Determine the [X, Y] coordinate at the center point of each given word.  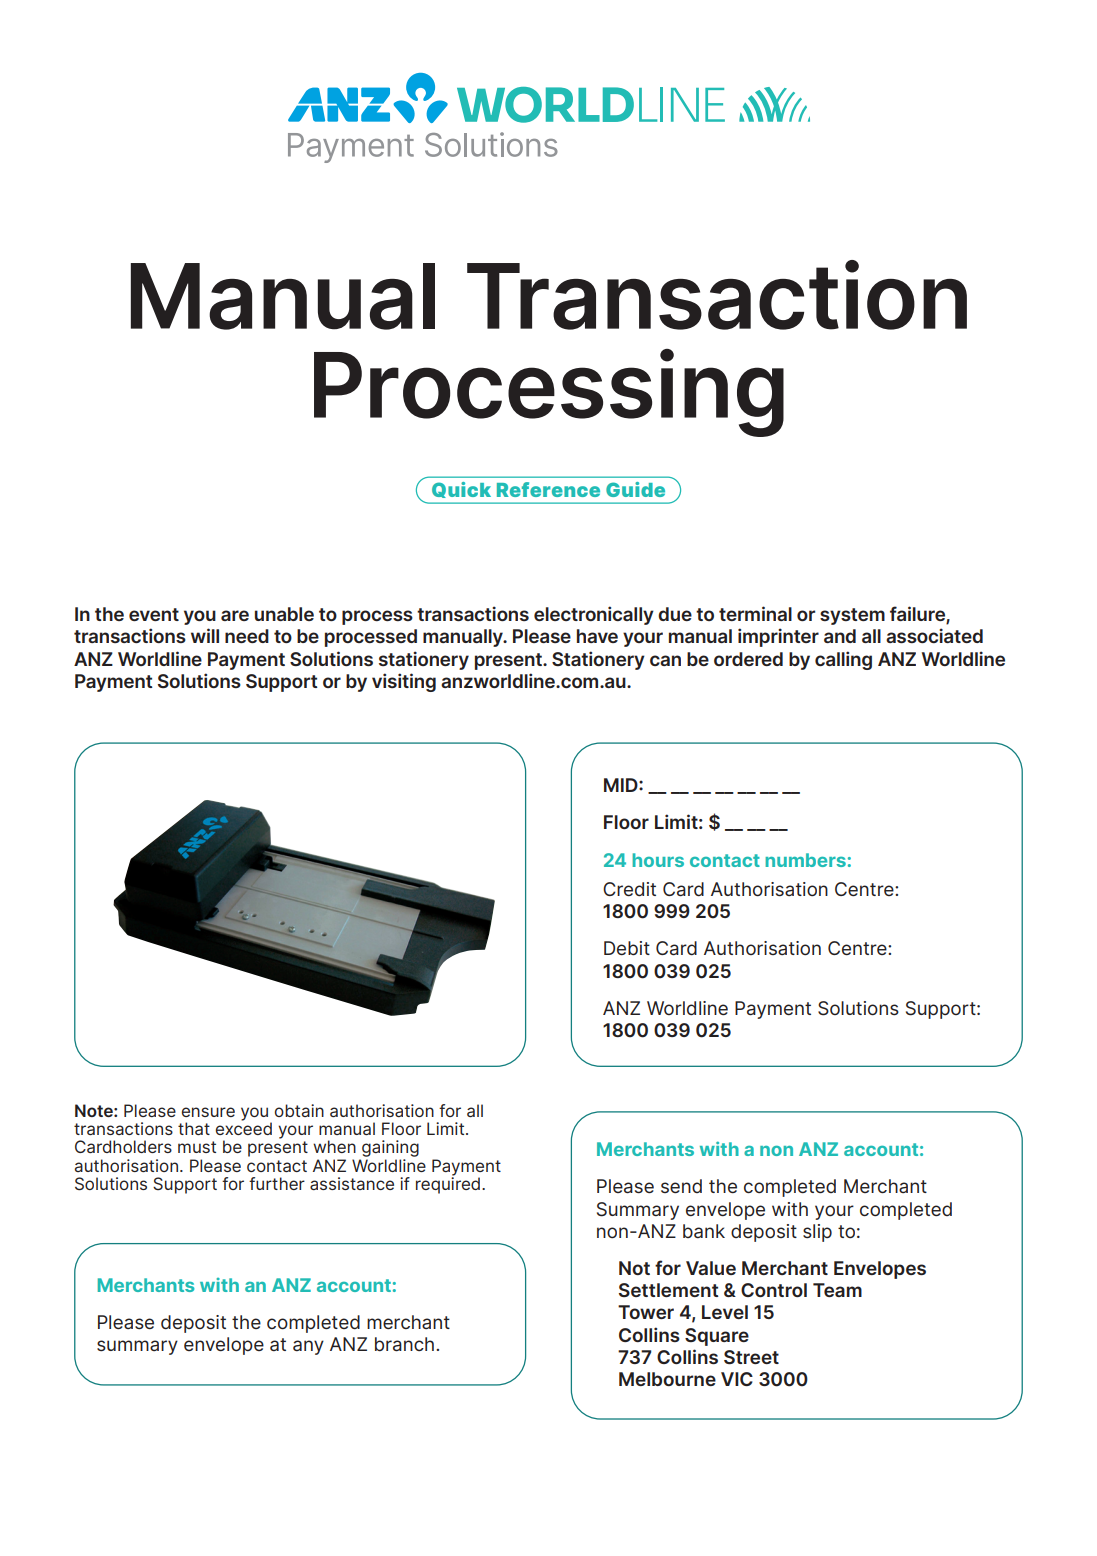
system [852, 616]
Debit [627, 948]
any [308, 1347]
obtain [299, 1110]
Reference [548, 489]
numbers [805, 860]
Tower [646, 1312]
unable [284, 614]
